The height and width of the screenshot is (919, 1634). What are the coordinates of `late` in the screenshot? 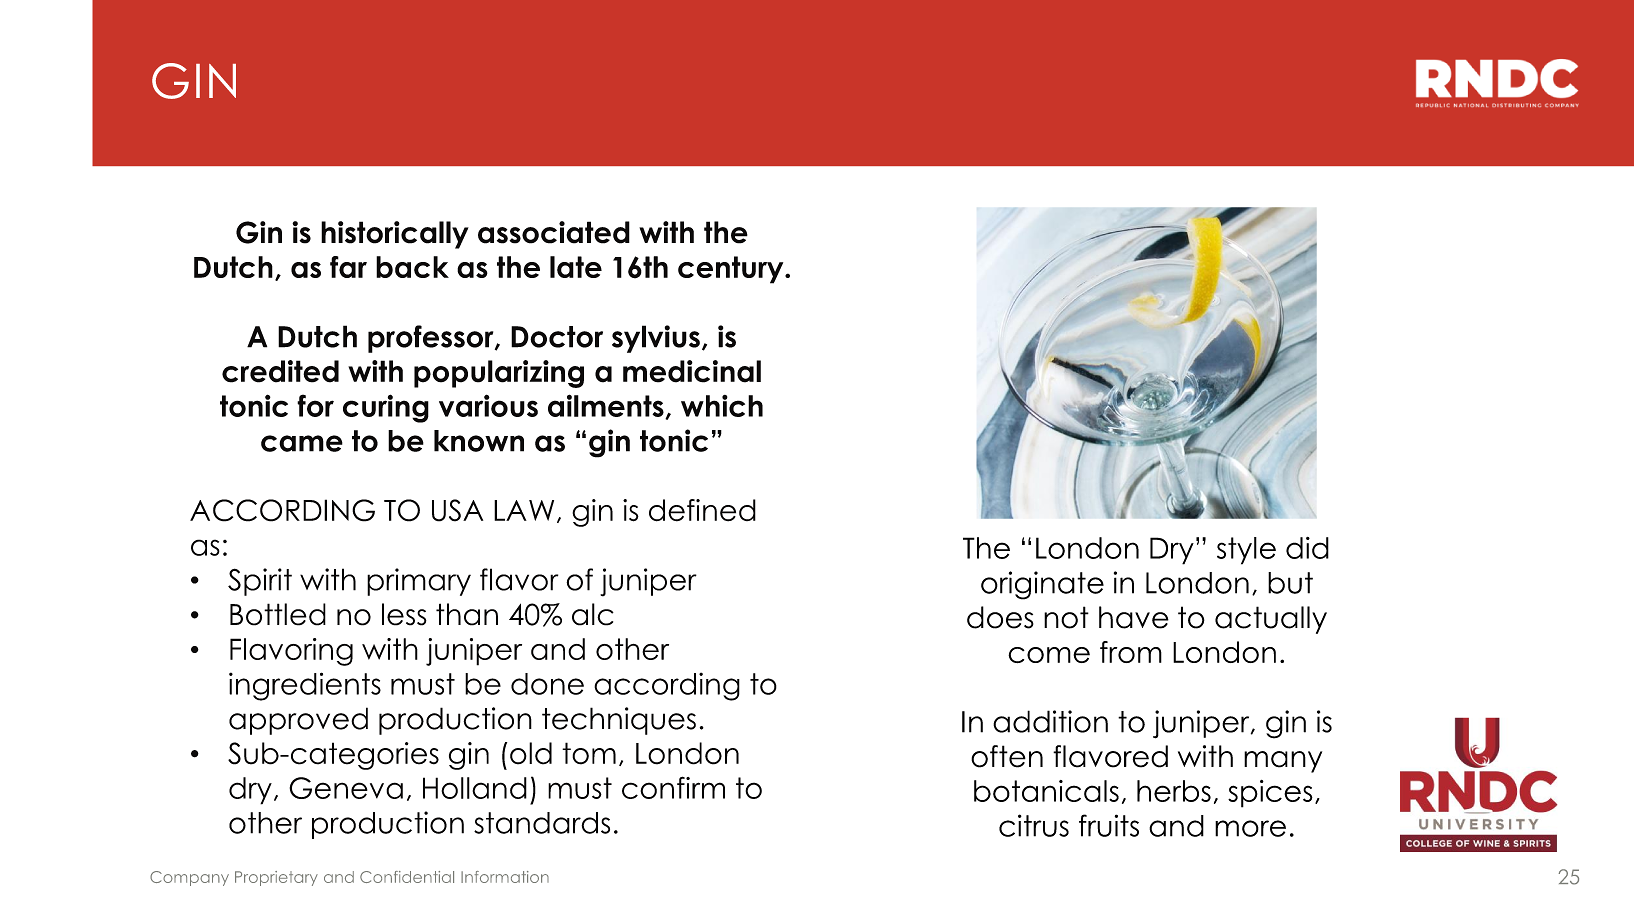 It's located at (576, 267).
